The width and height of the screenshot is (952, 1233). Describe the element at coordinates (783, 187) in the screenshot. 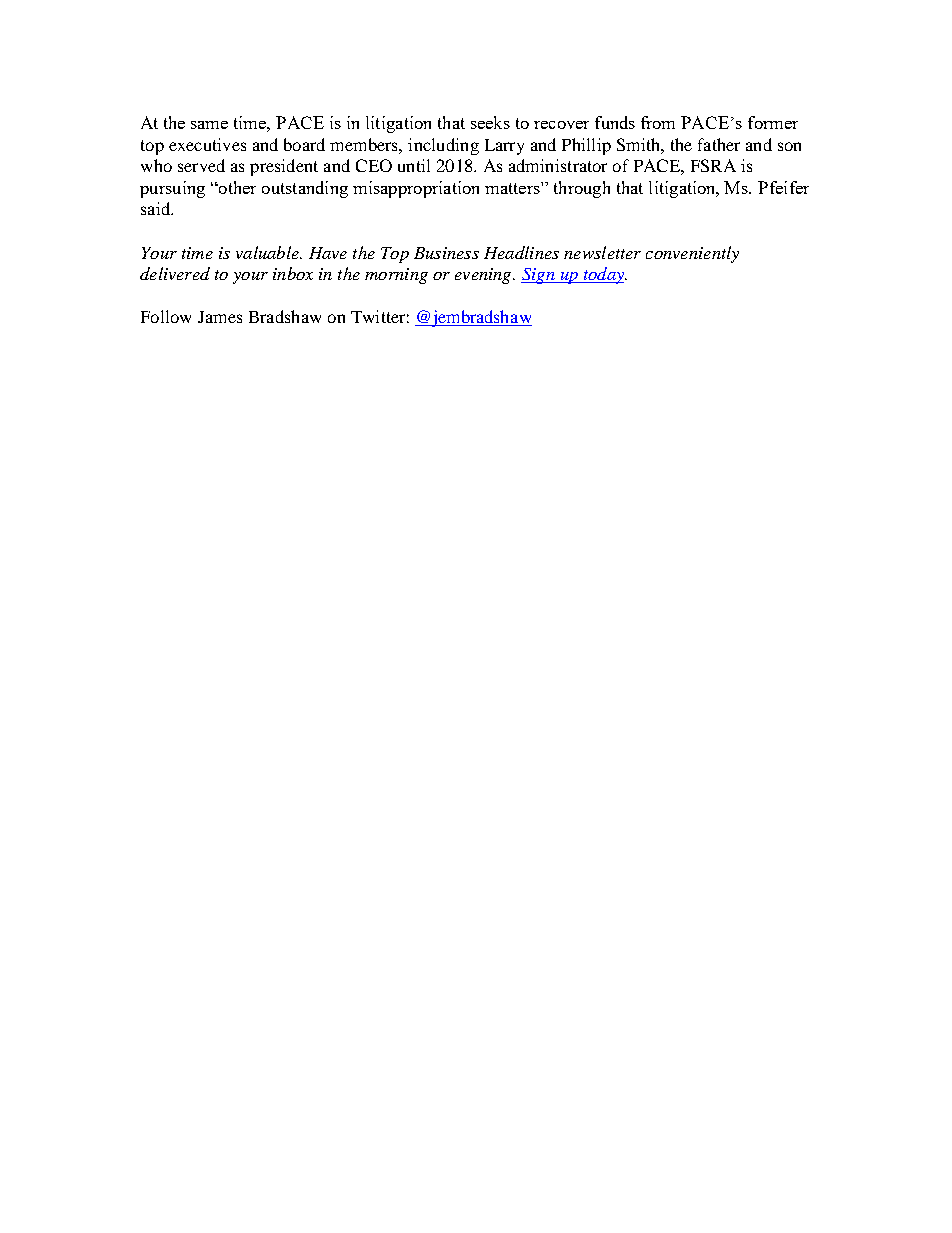

I see `Pfeifer` at that location.
